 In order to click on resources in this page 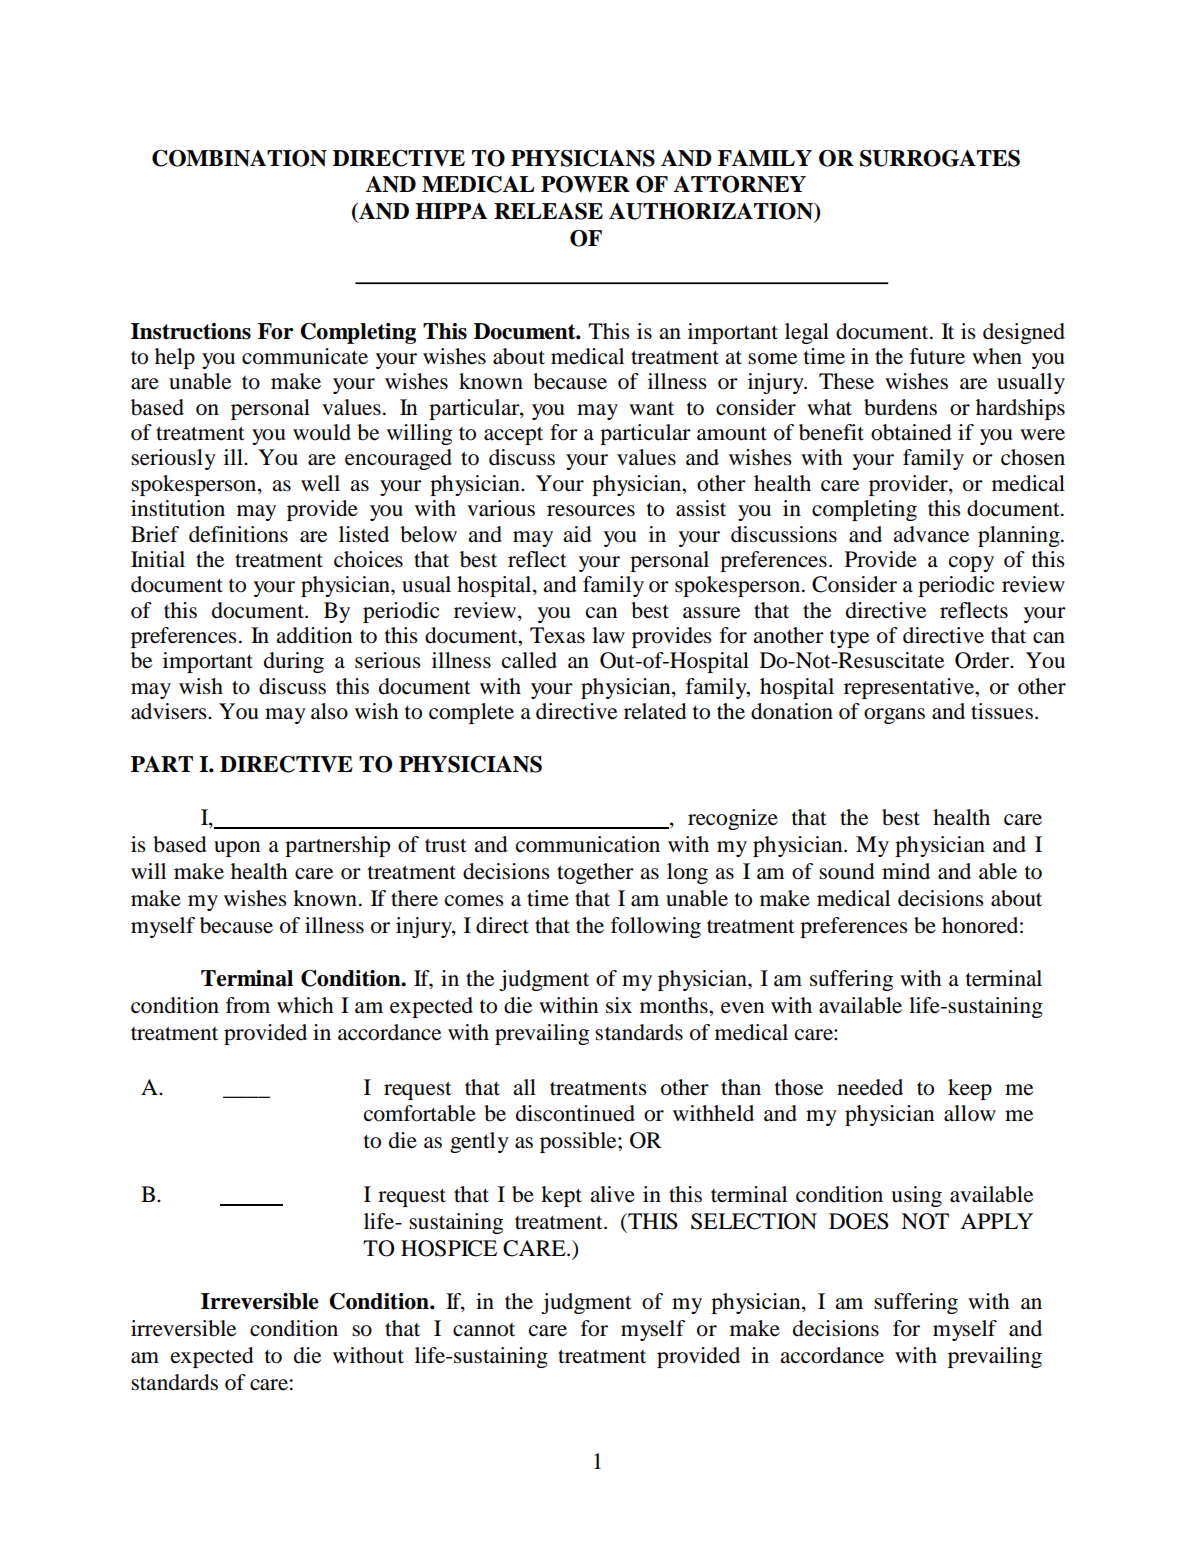, I will do `click(591, 511)`.
